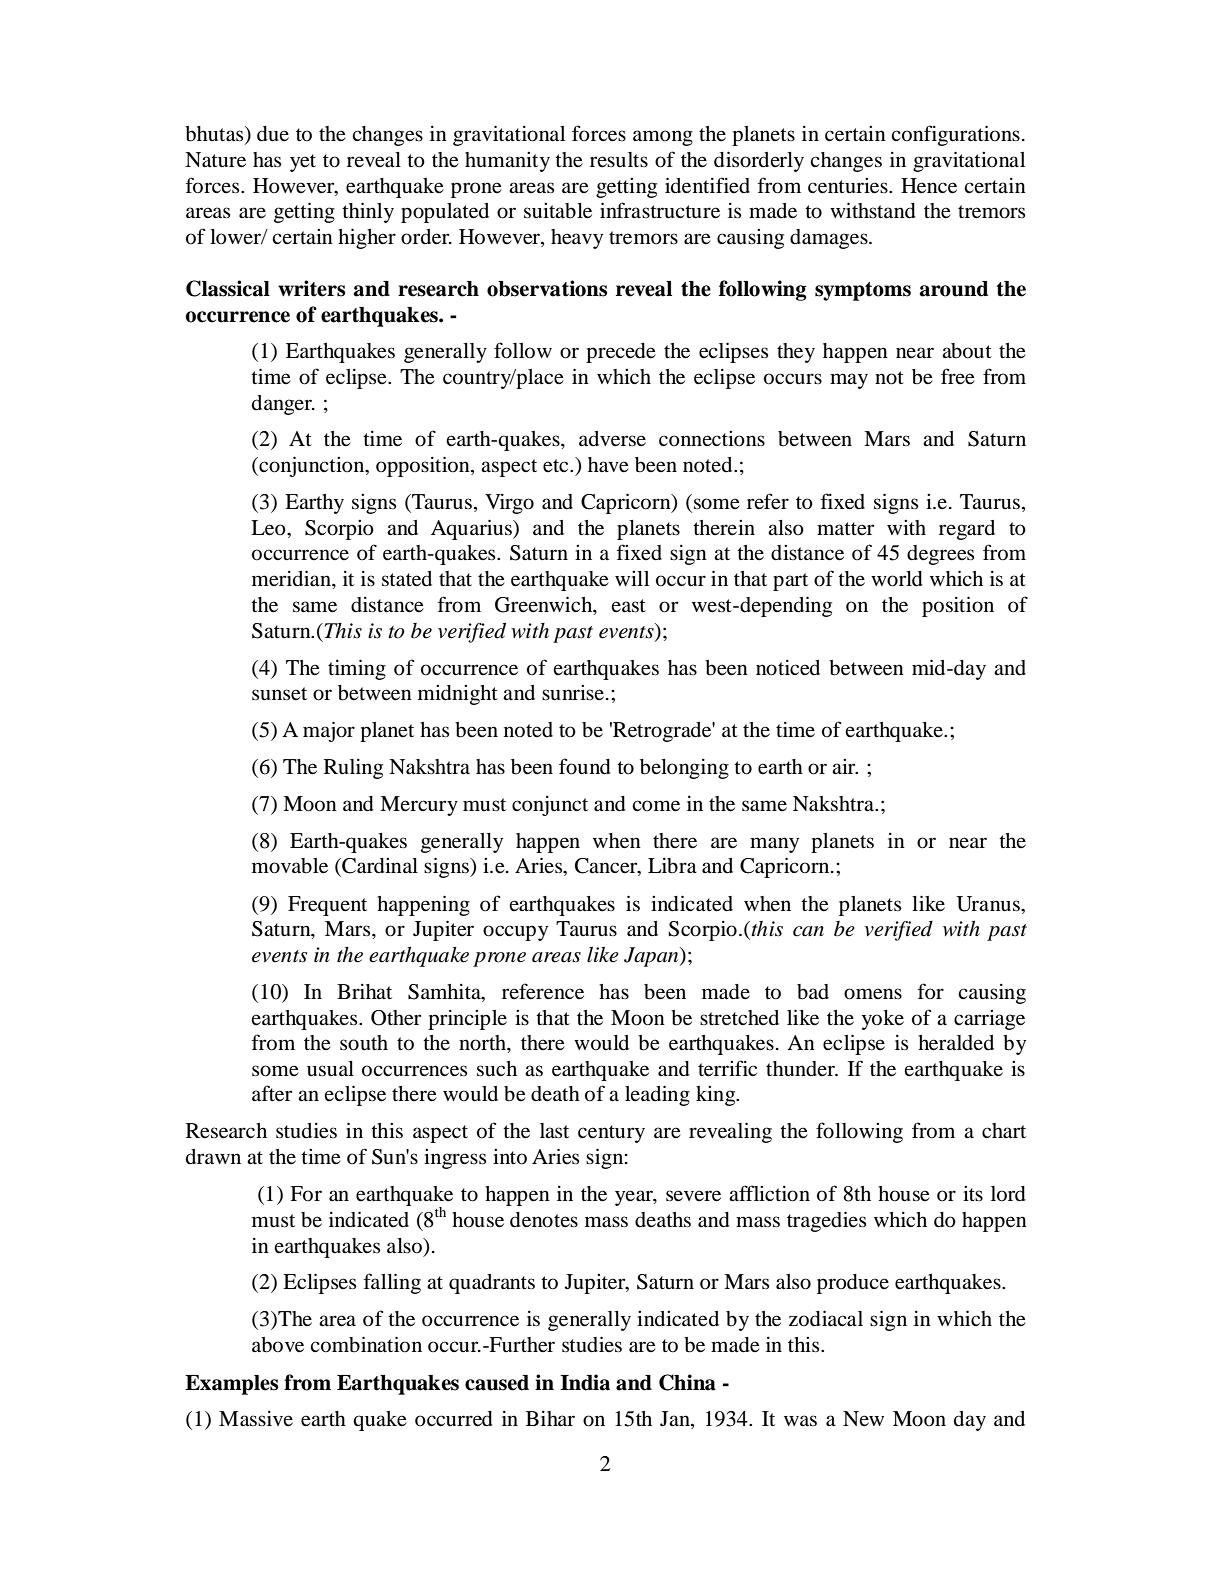 The height and width of the image is (1570, 1213). I want to click on results, so click(619, 160).
